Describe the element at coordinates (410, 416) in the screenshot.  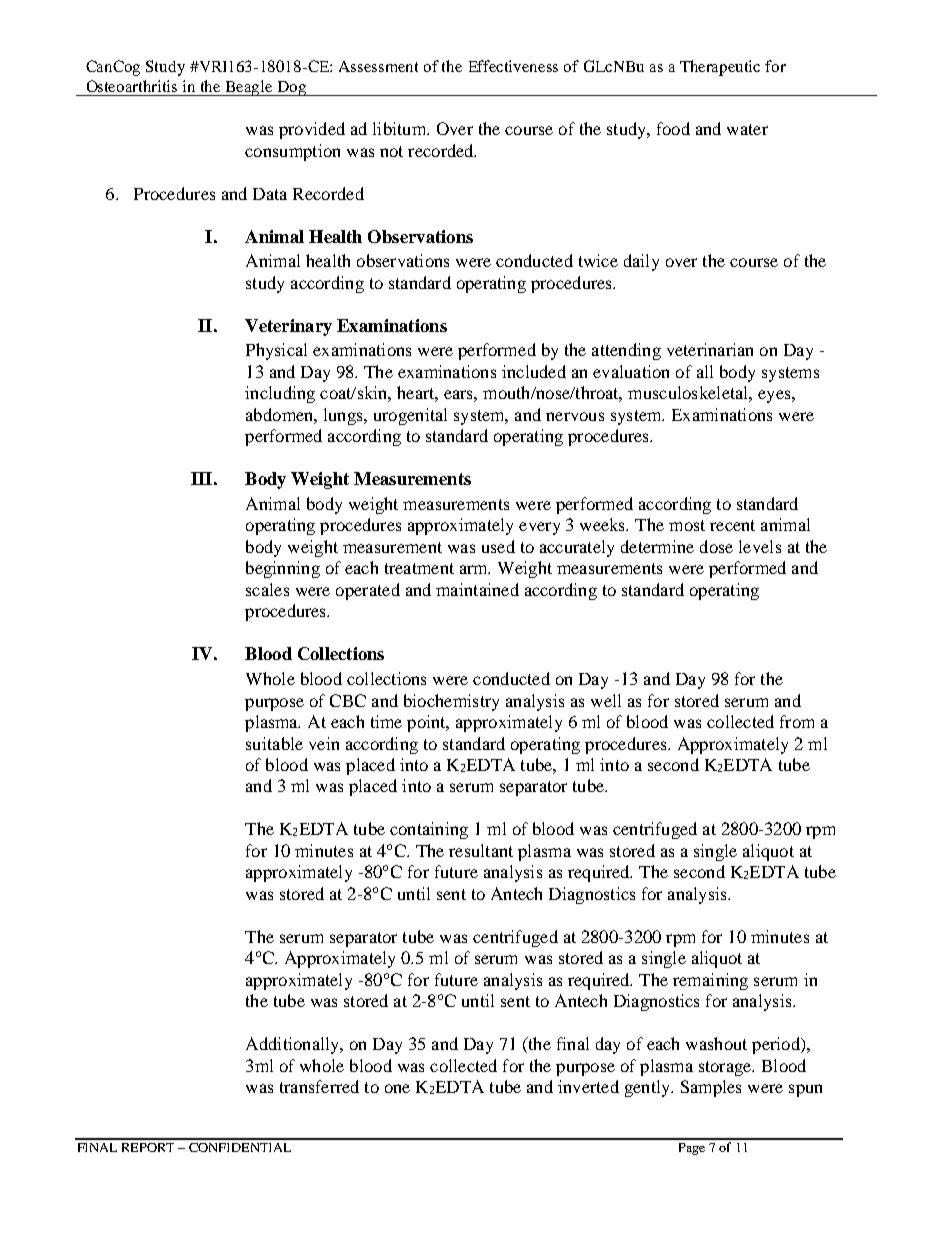
I see `urogenital` at that location.
